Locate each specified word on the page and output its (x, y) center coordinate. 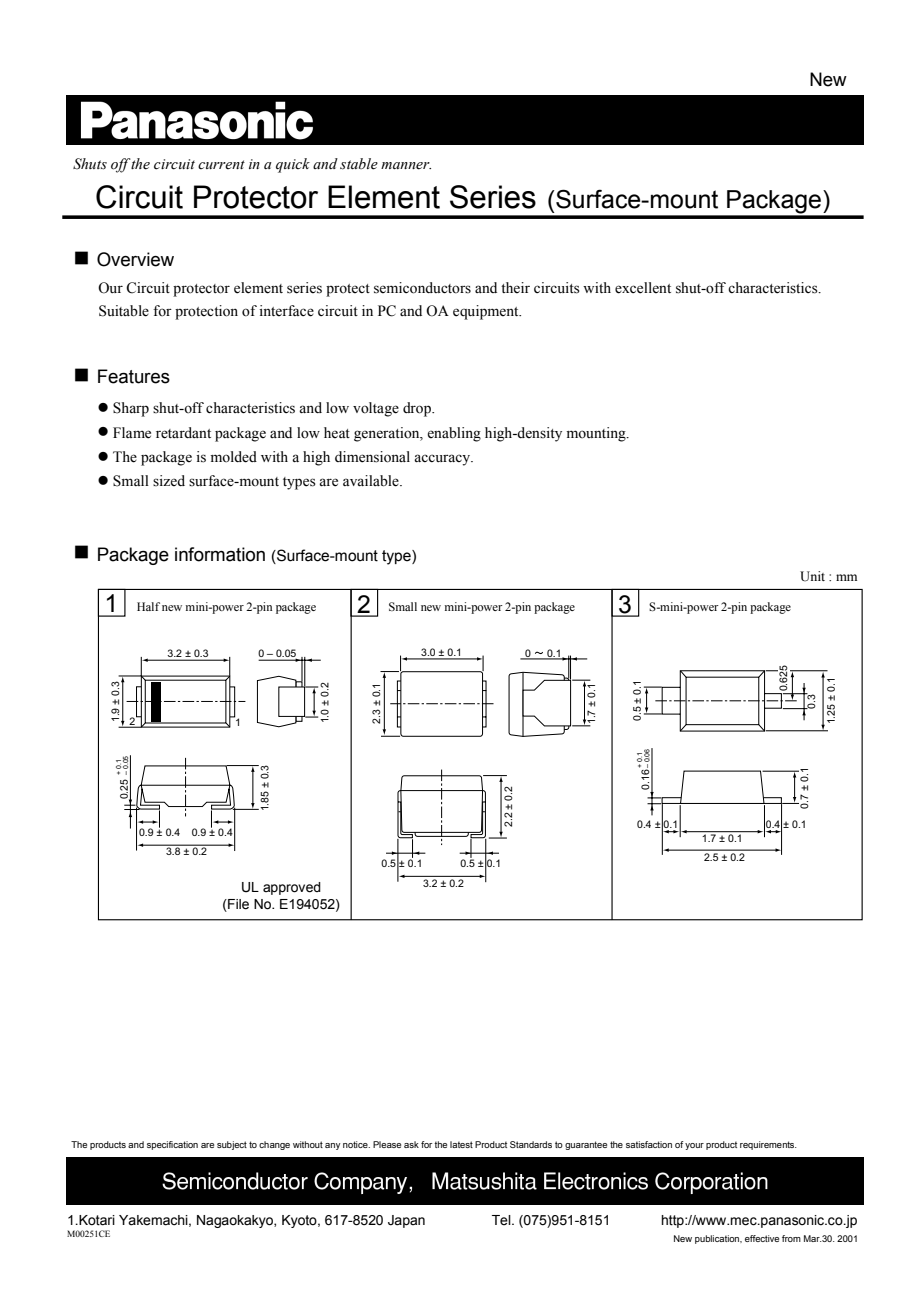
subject (232, 1145)
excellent (643, 288)
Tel (502, 1220)
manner (406, 166)
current (221, 164)
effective (762, 1238)
